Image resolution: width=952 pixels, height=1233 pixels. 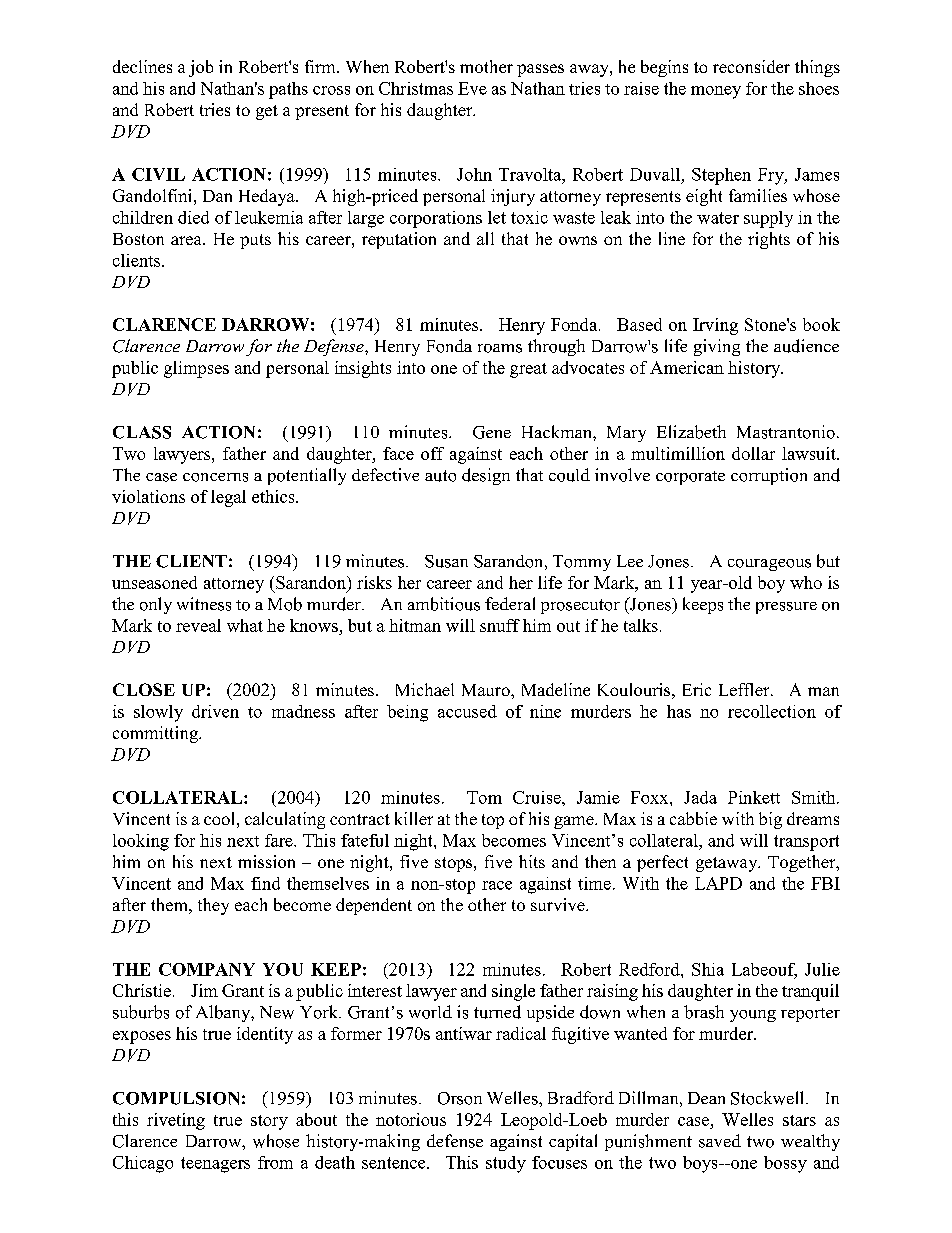 I want to click on money, so click(x=716, y=92).
